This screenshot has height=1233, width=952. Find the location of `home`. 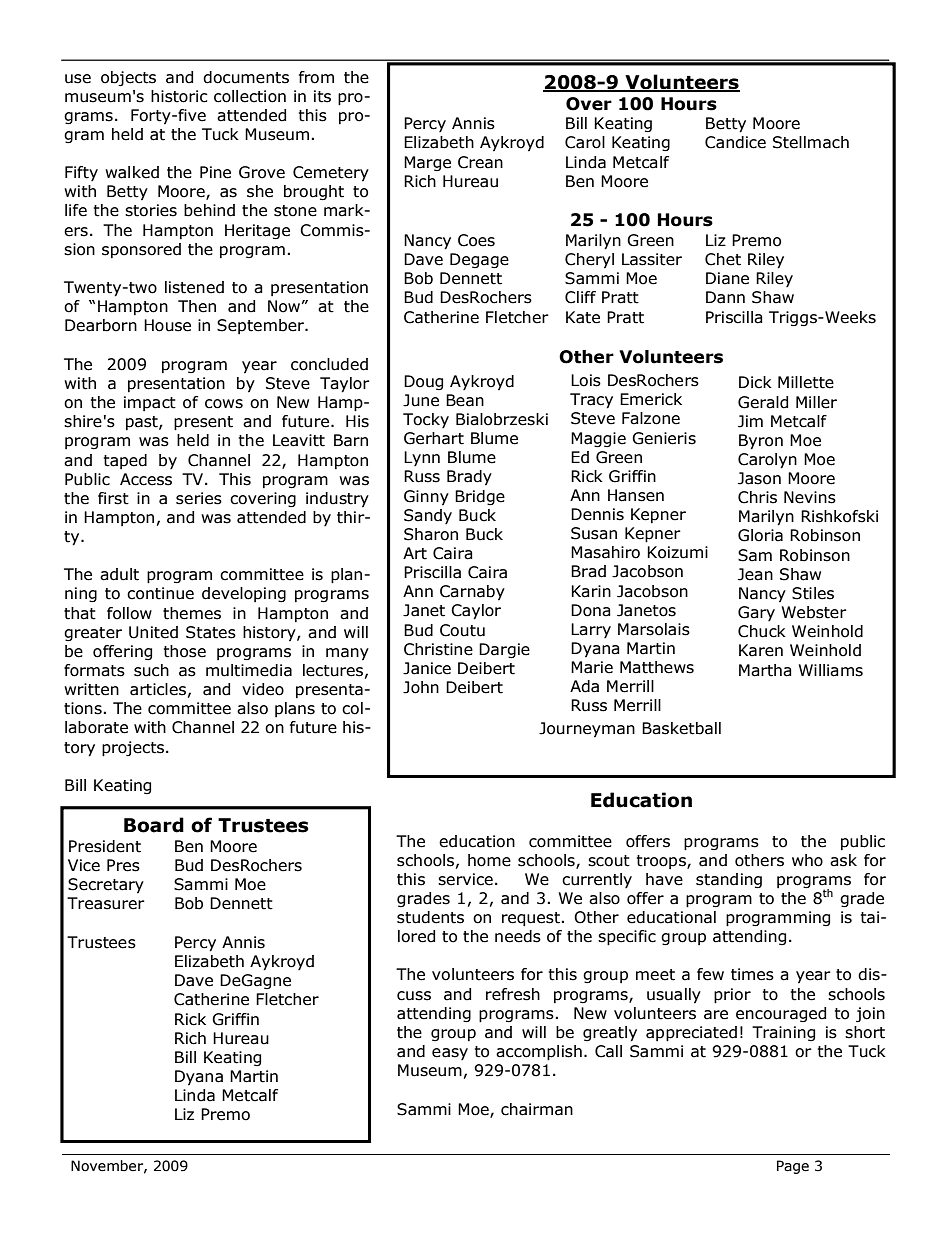

home is located at coordinates (489, 860).
